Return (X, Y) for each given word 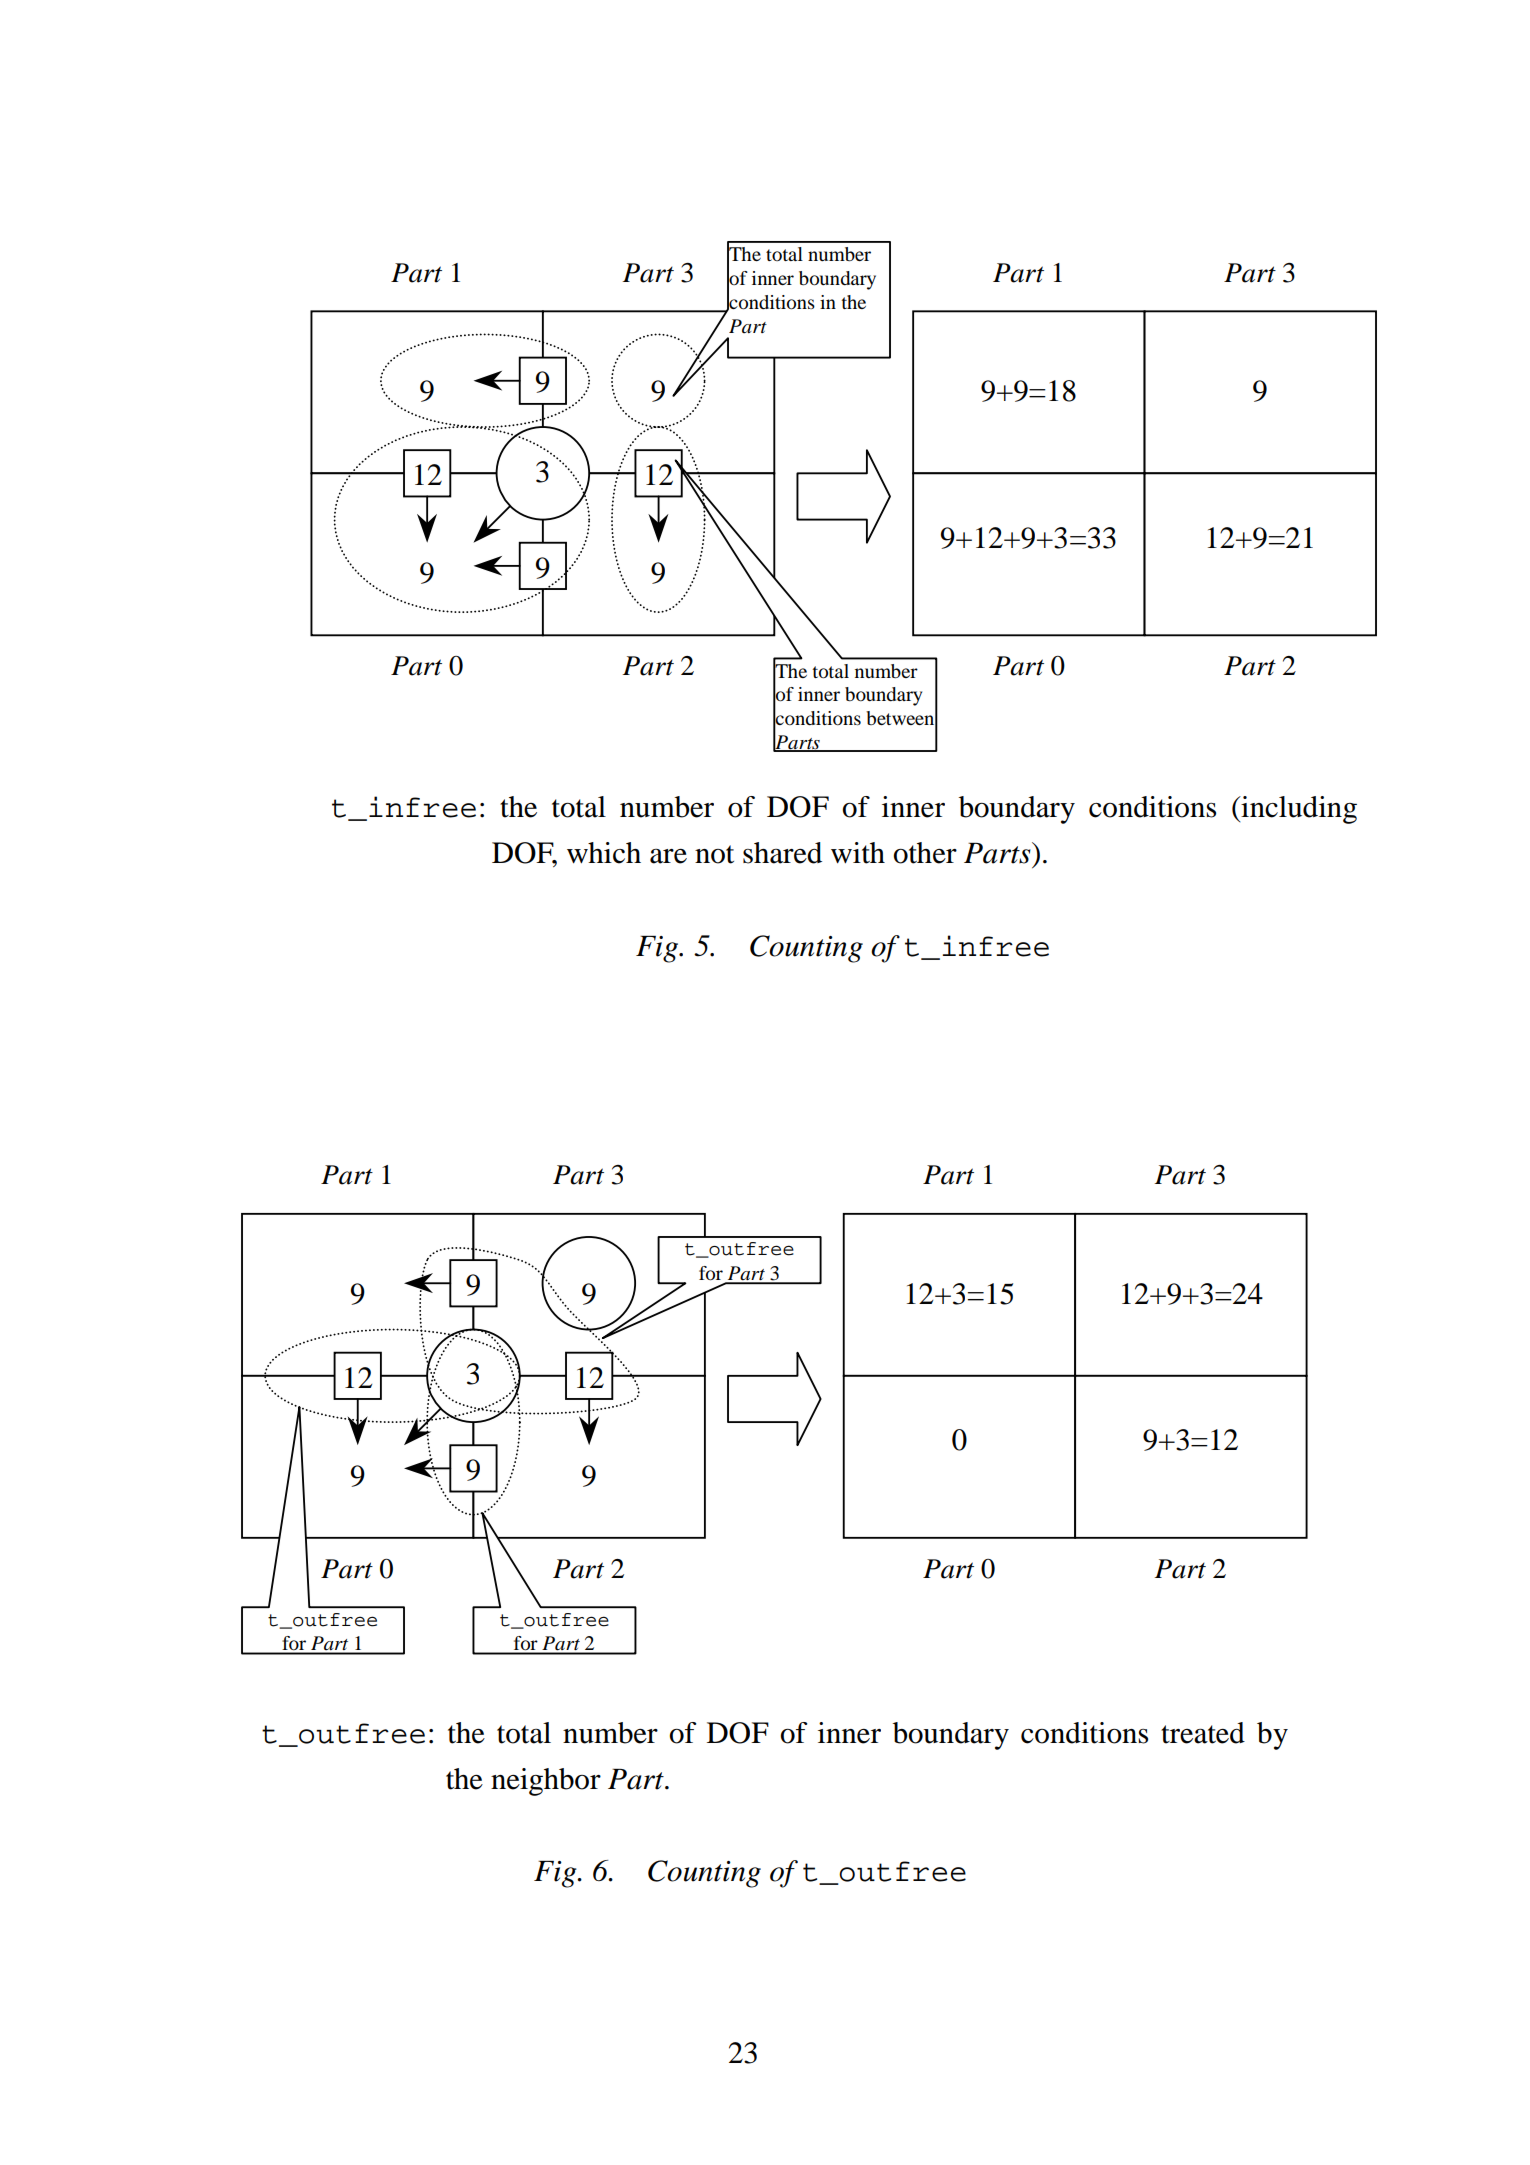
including (1298, 810)
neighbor (546, 1782)
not (714, 854)
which (604, 853)
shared (782, 853)
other (925, 853)
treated (1203, 1733)
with (858, 853)
